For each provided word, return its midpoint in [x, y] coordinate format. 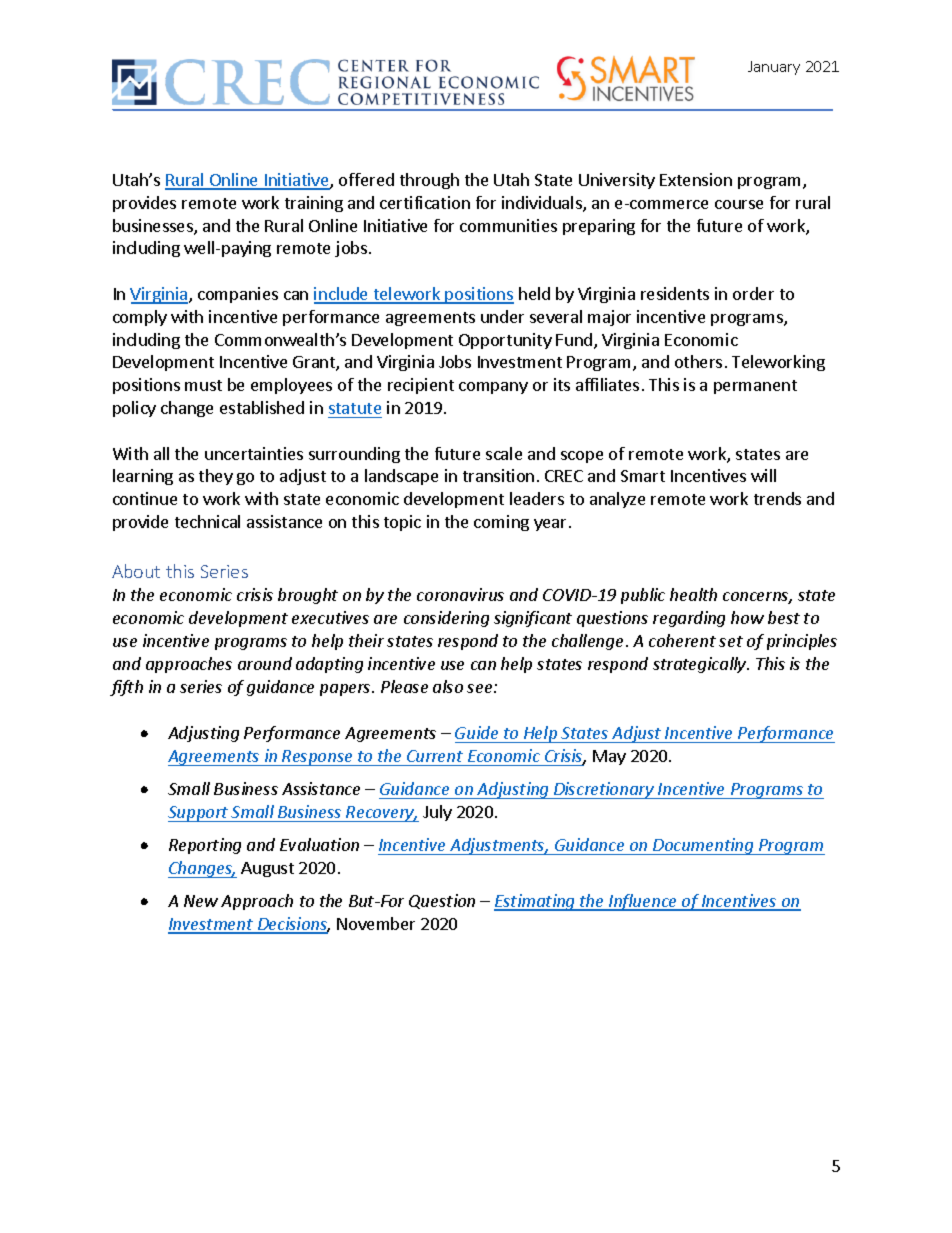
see [481, 688]
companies [238, 295]
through [429, 181]
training [314, 204]
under [502, 316]
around [265, 663]
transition [498, 475]
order [753, 293]
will [763, 475]
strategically [700, 665]
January [774, 68]
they [216, 477]
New [201, 901]
